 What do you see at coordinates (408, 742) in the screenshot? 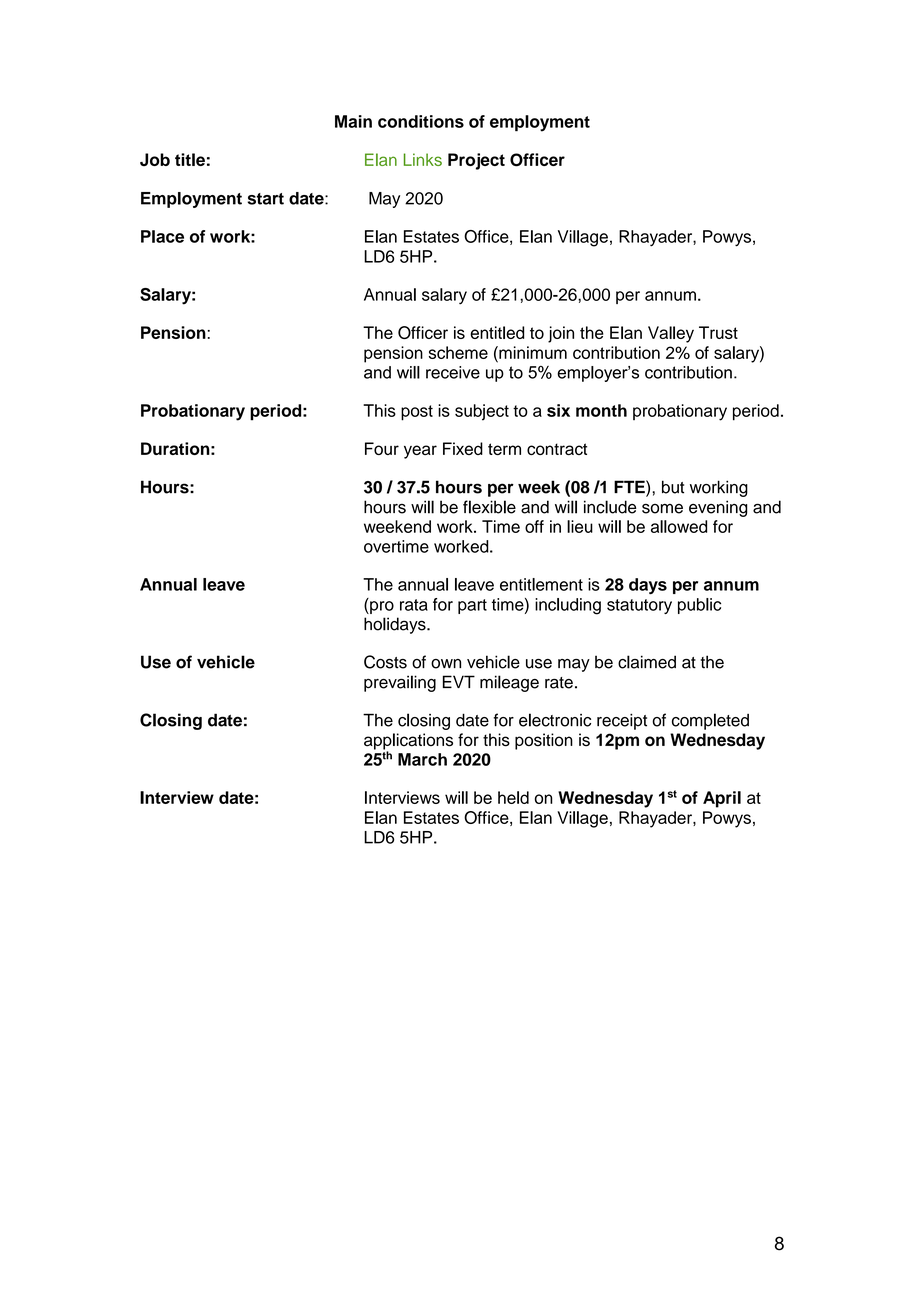
I see `applications` at bounding box center [408, 742].
